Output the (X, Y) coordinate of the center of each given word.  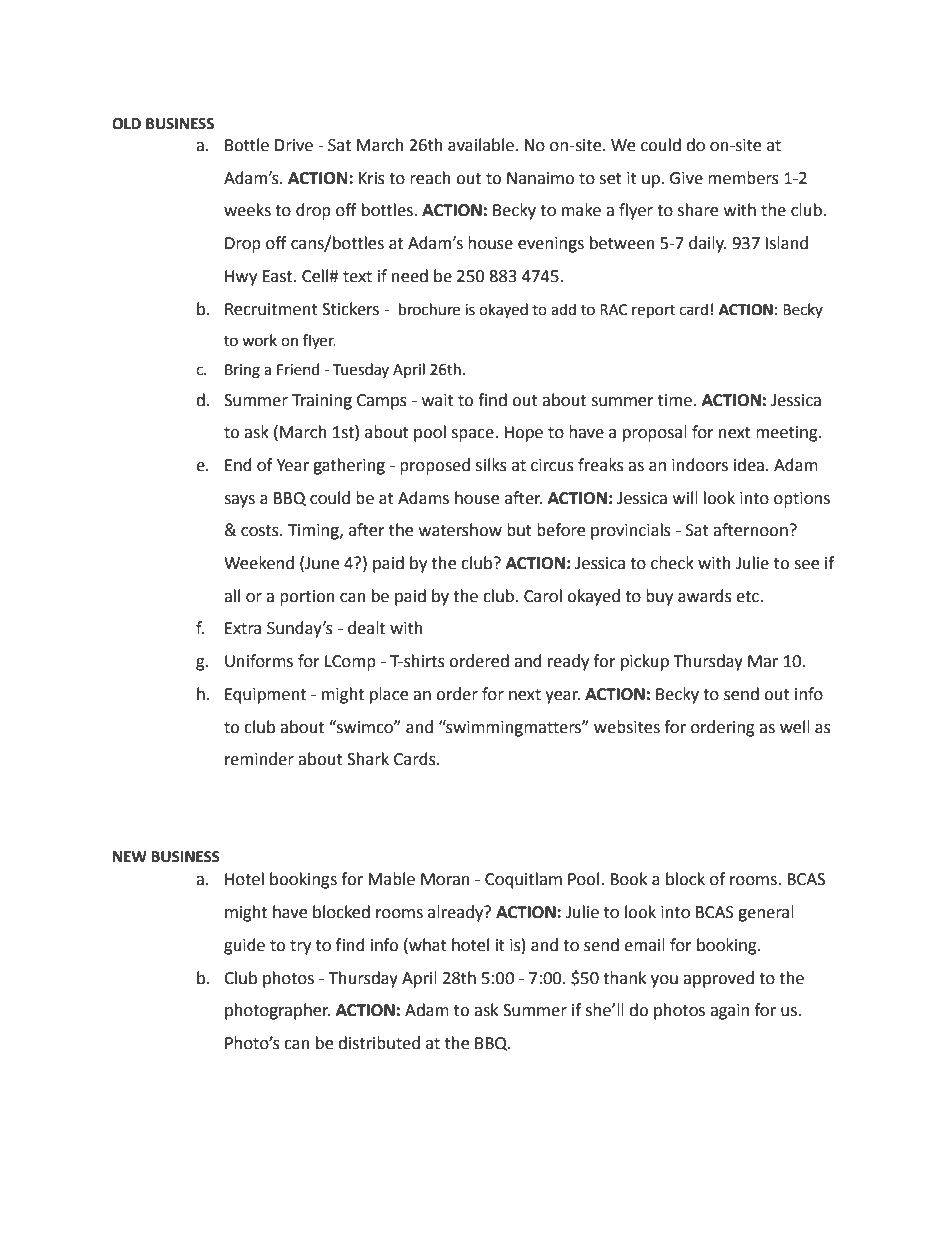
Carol (543, 596)
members (743, 178)
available (482, 145)
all (232, 596)
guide (244, 946)
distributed (379, 1043)
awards (705, 596)
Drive (294, 145)
